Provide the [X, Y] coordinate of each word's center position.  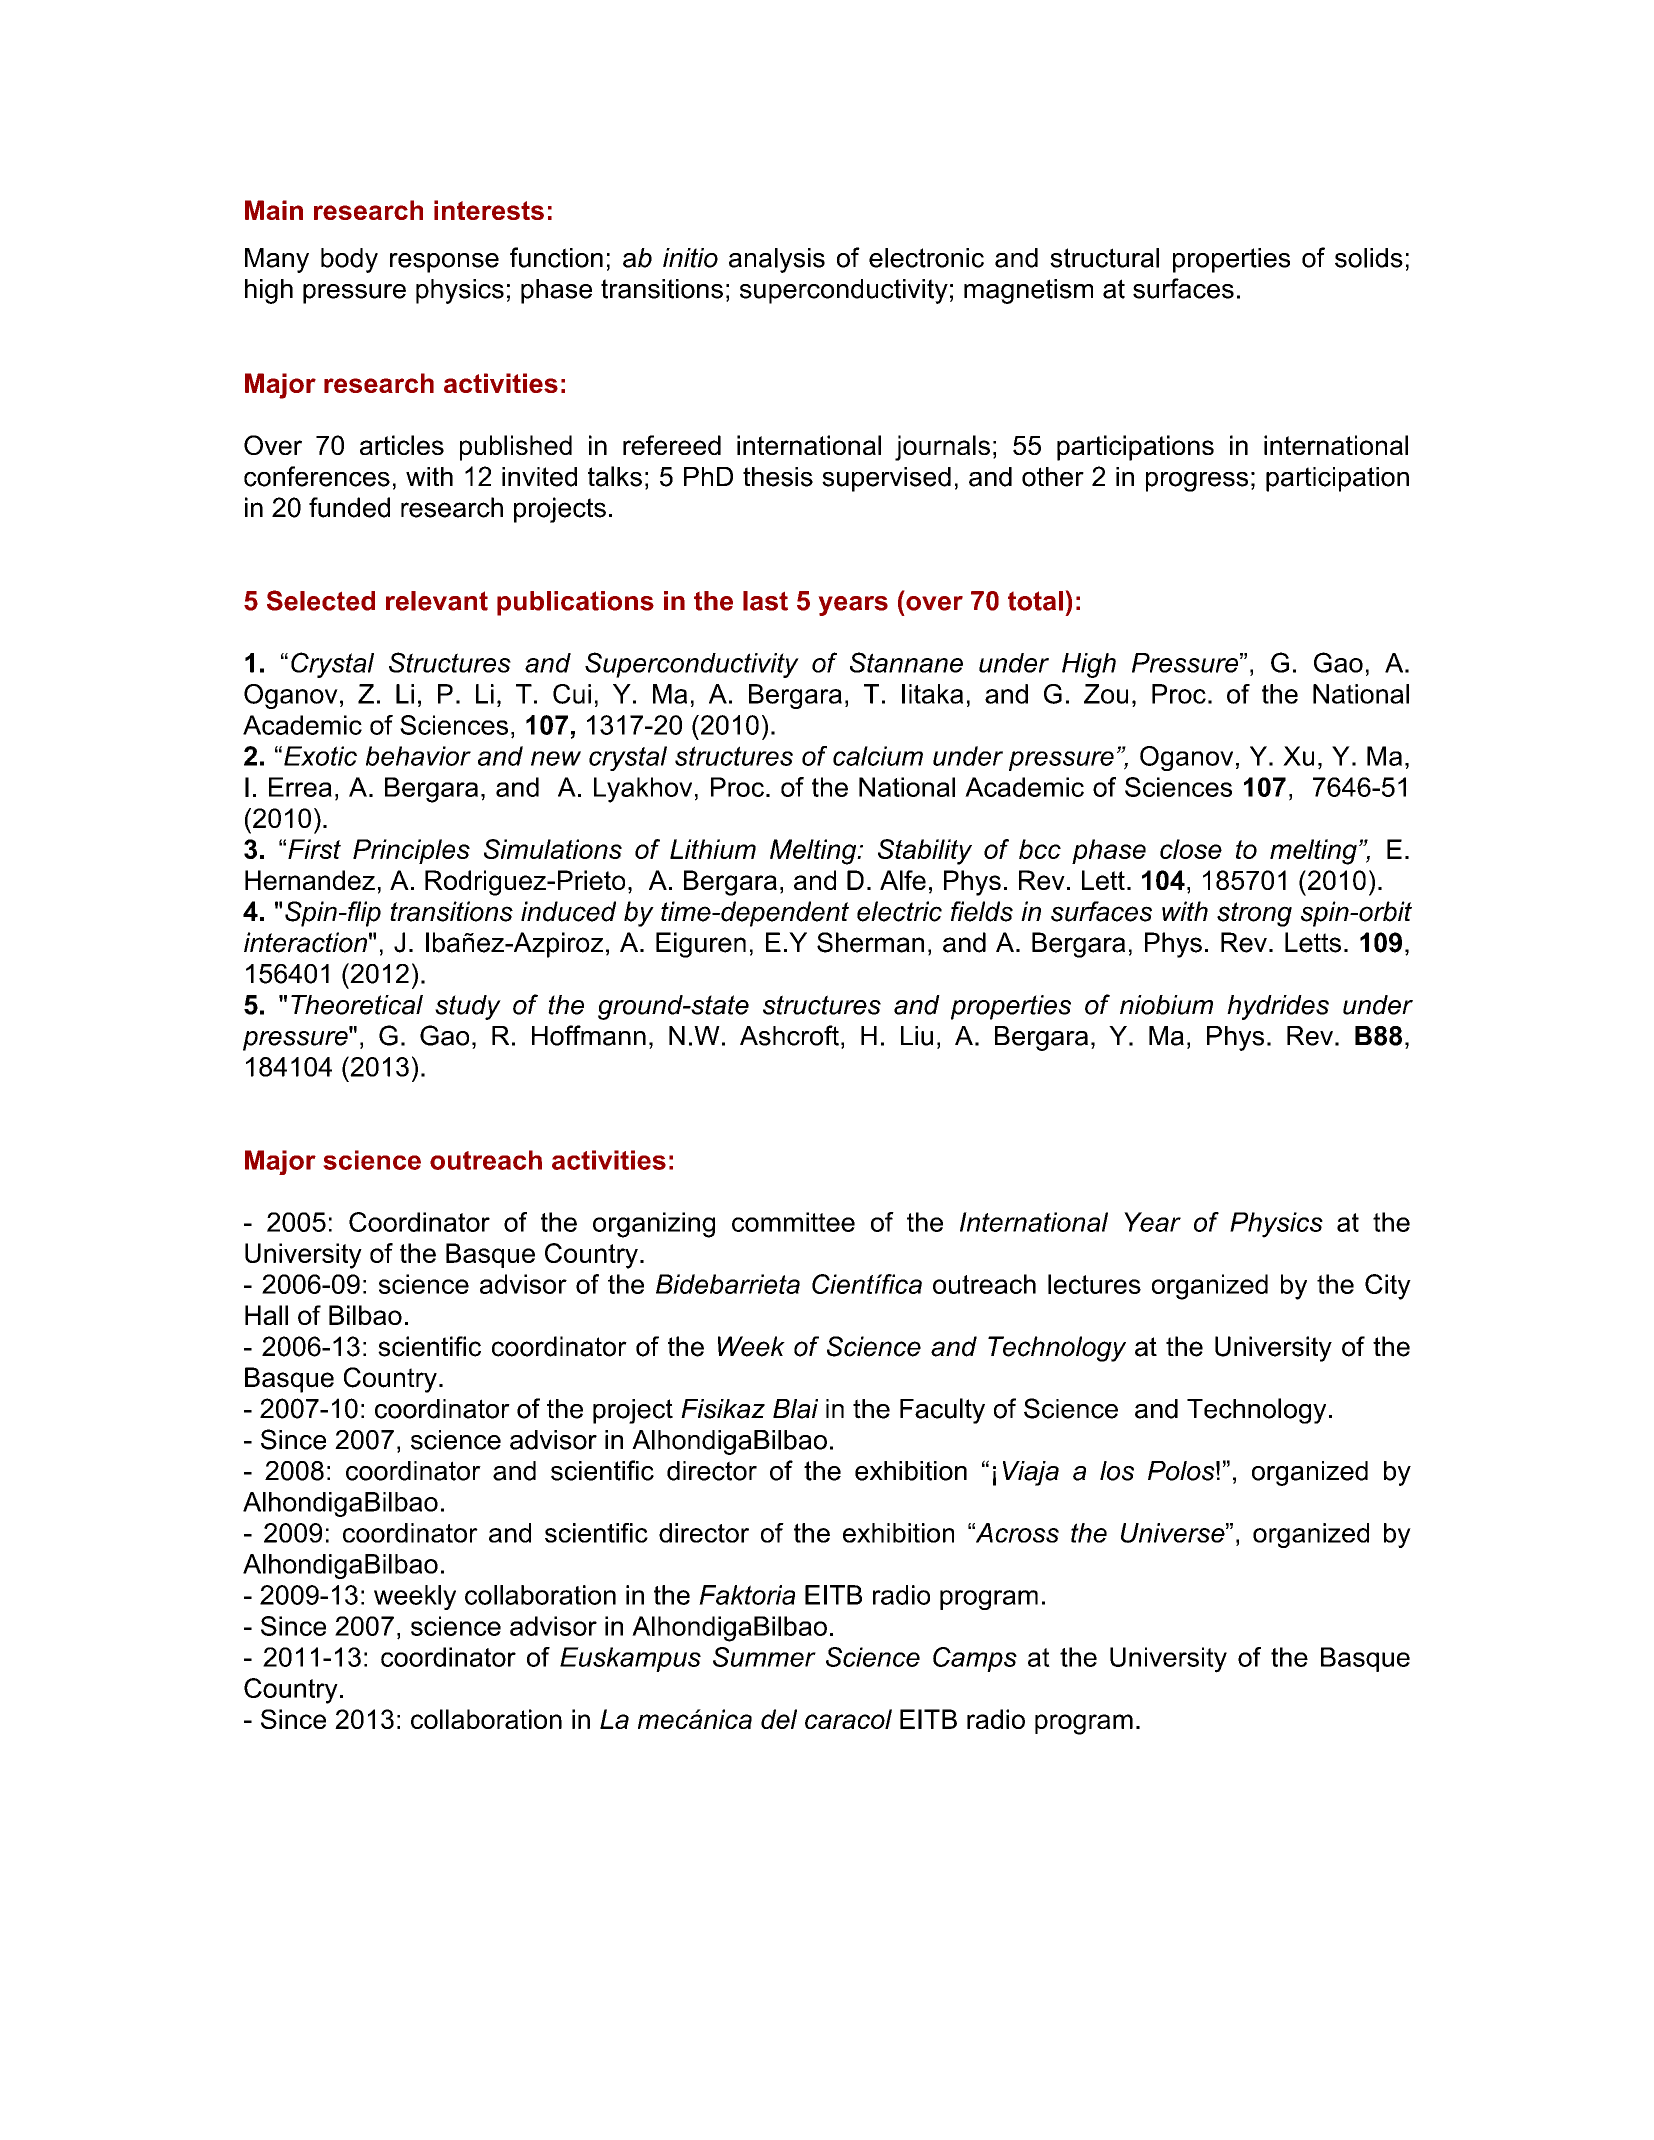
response [444, 263]
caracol [848, 1719]
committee [793, 1222]
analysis [777, 260]
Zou [1106, 694]
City [1388, 1287]
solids [1369, 258]
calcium [878, 756]
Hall [266, 1315]
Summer [764, 1657]
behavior [418, 756]
